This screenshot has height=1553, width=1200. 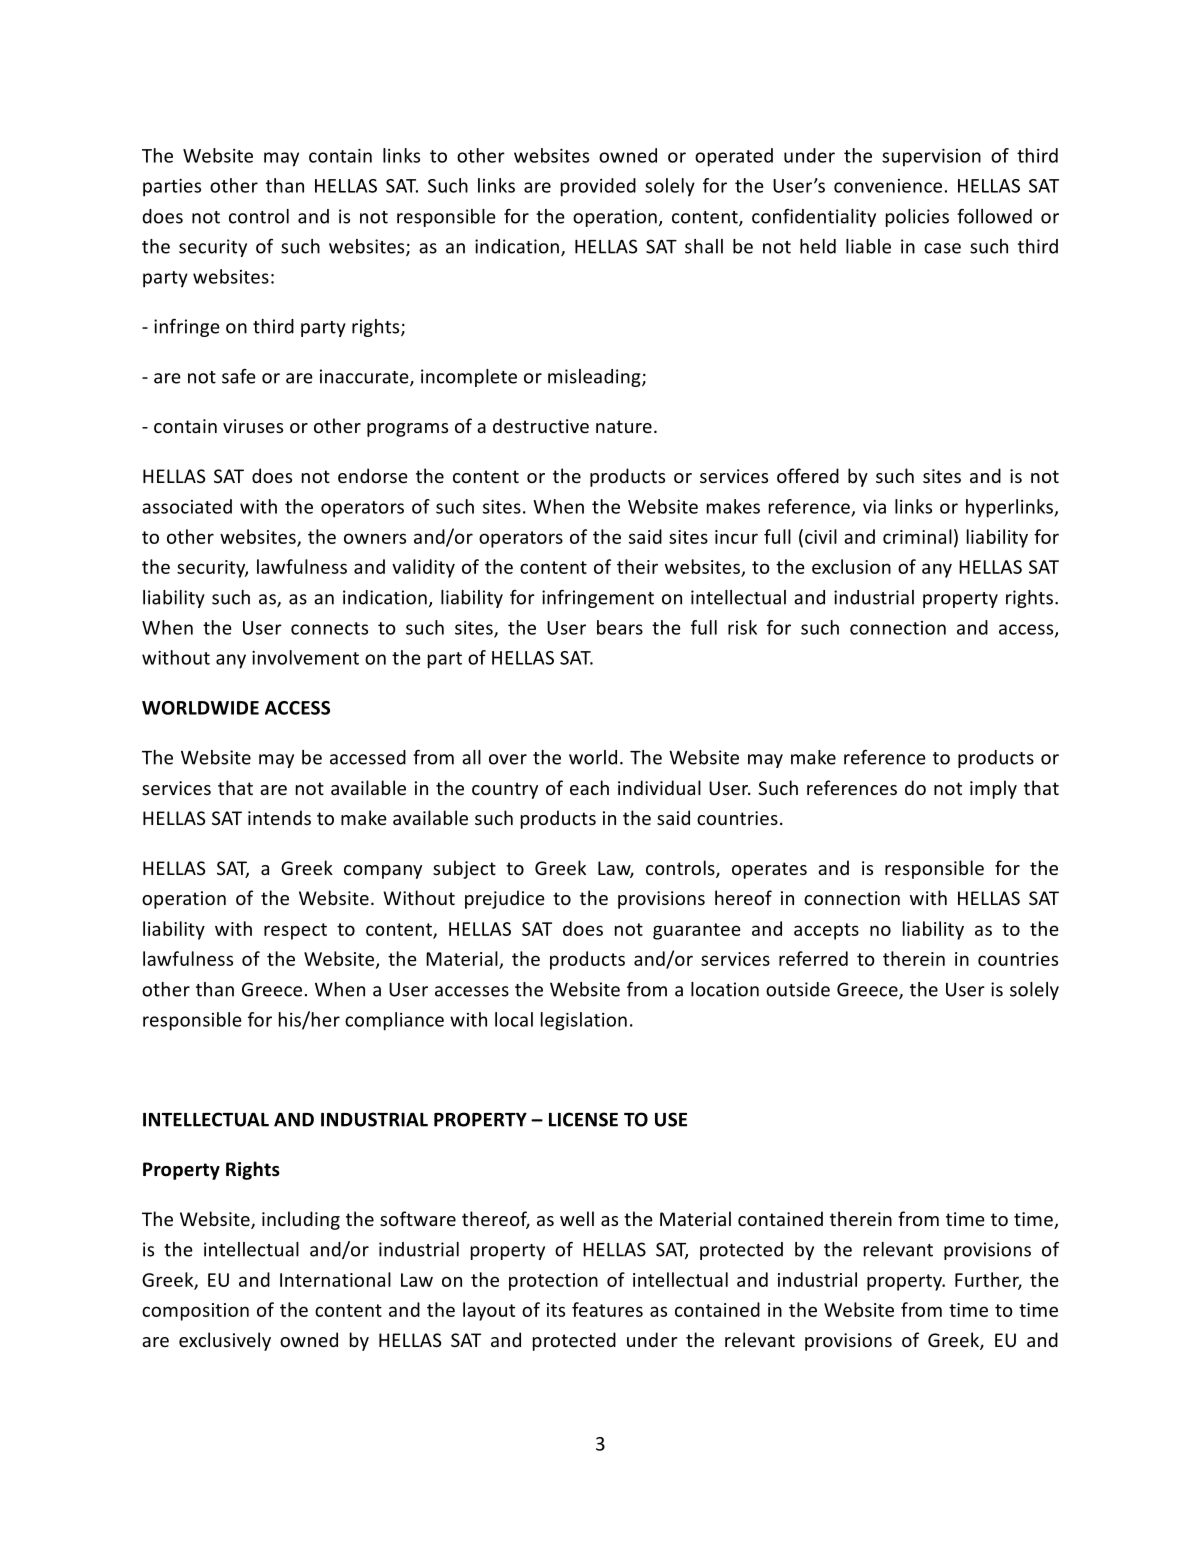 I want to click on provided, so click(x=598, y=187).
